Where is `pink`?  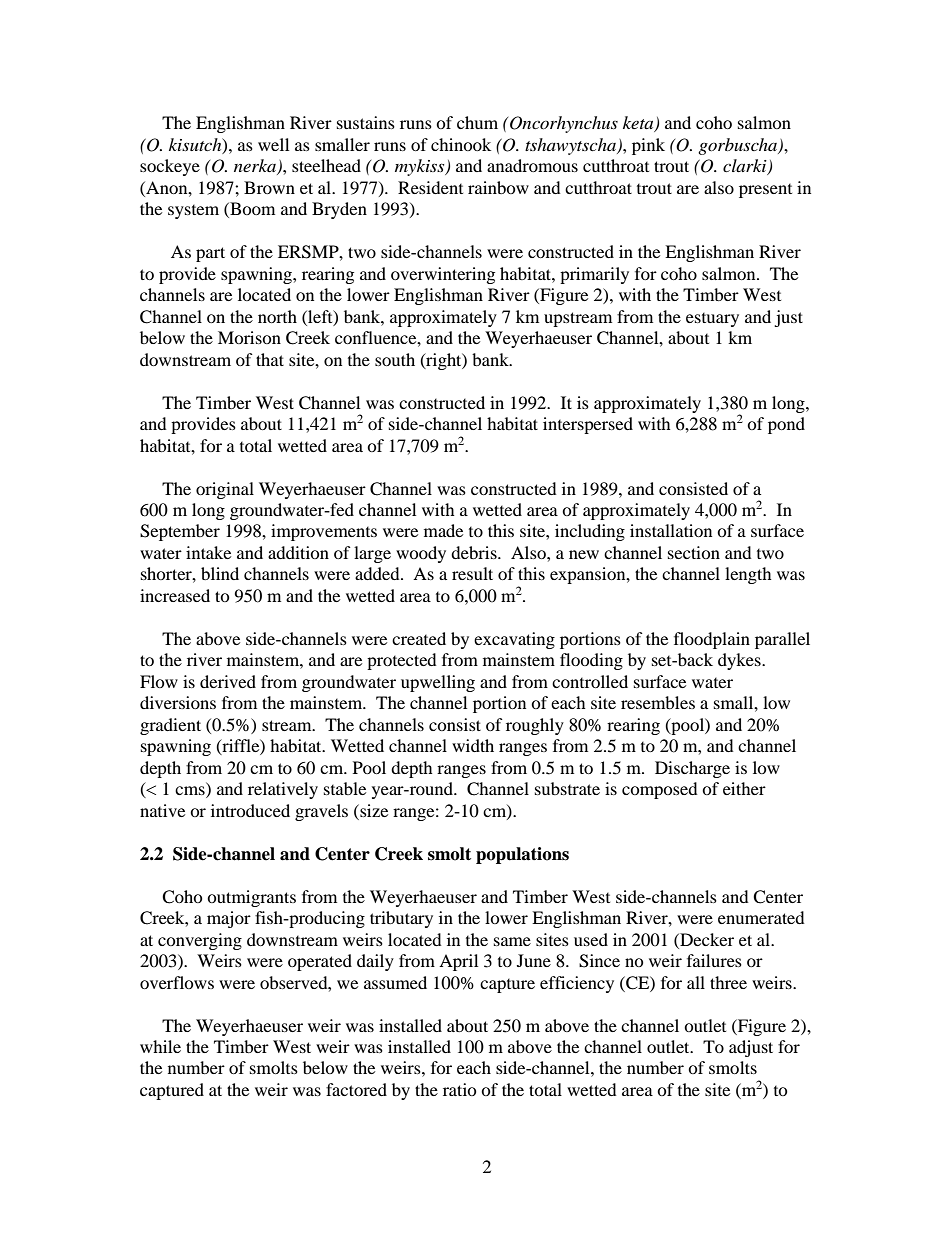
pink is located at coordinates (648, 146).
